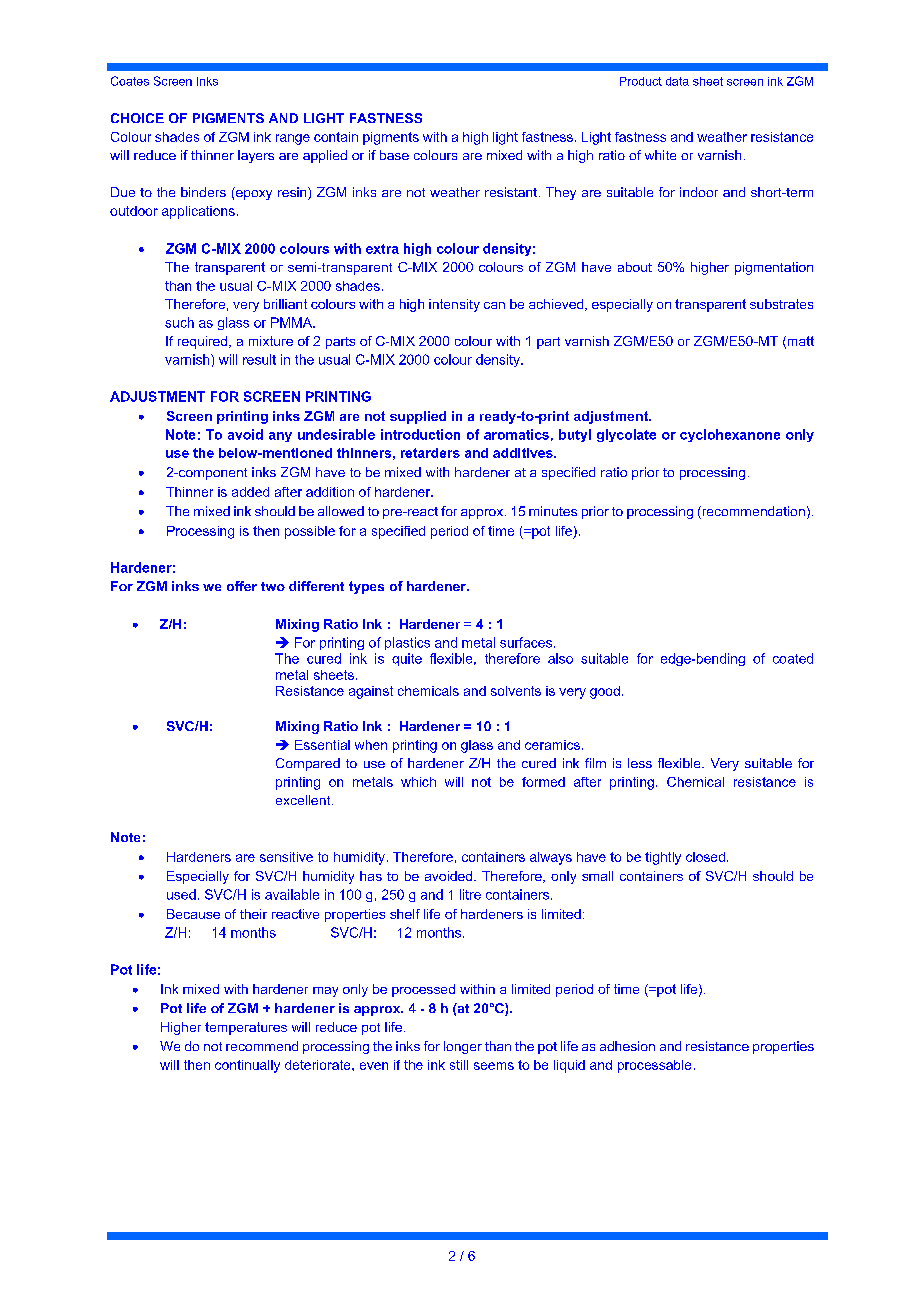 The height and width of the document is (1308, 924). Describe the element at coordinates (137, 118) in the document. I see `CHOICE` at that location.
